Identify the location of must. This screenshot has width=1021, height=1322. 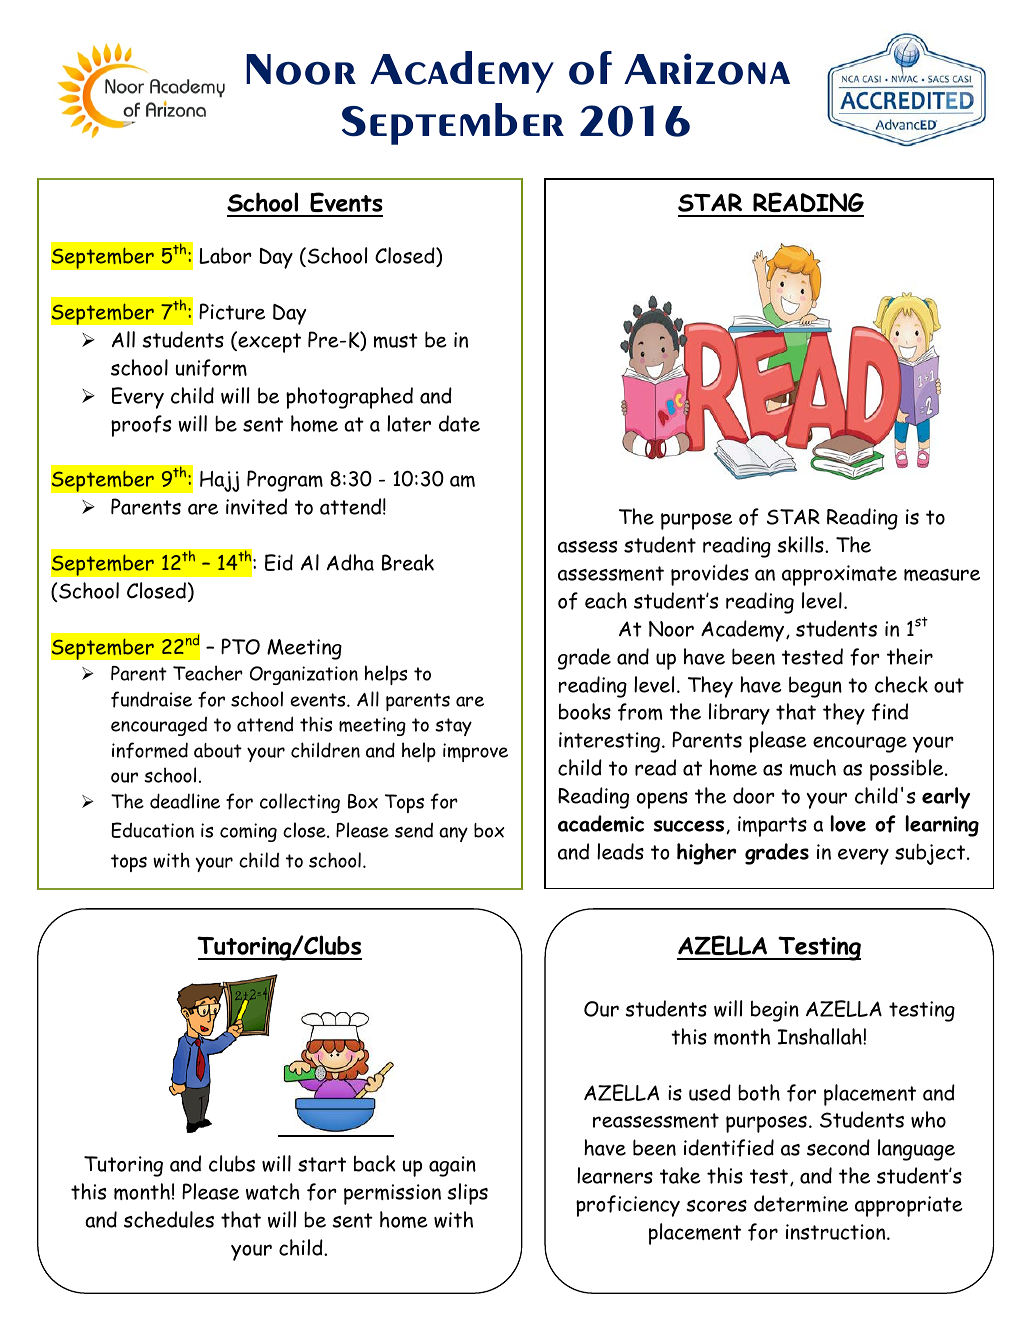
(396, 340).
